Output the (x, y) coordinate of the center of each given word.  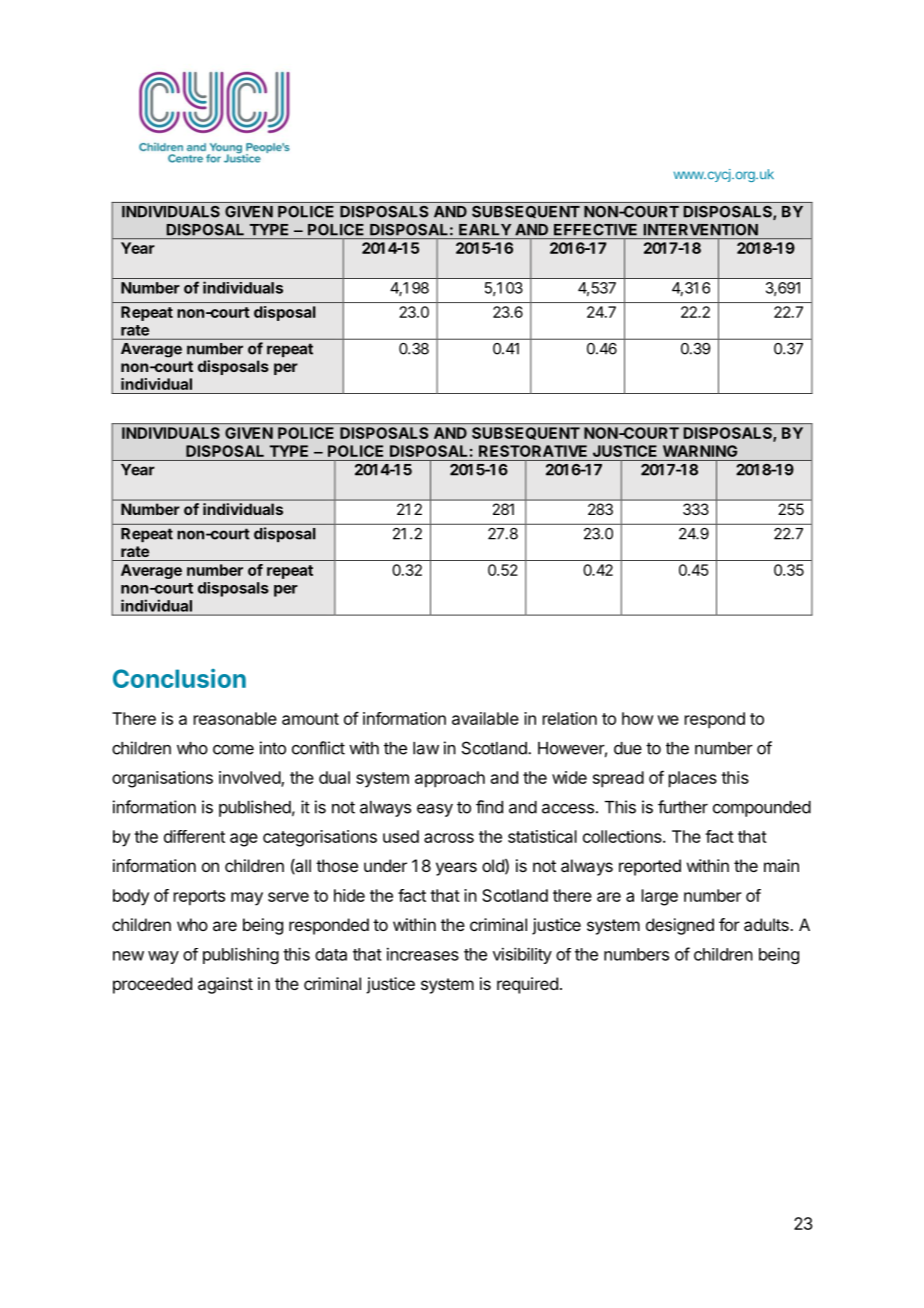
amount (310, 719)
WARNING (700, 451)
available (485, 718)
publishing (241, 955)
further (683, 807)
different (194, 836)
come (233, 750)
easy (435, 810)
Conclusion (179, 678)
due (628, 748)
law (426, 748)
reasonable (235, 718)
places (693, 779)
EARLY (485, 229)
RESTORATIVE (533, 451)
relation (570, 718)
